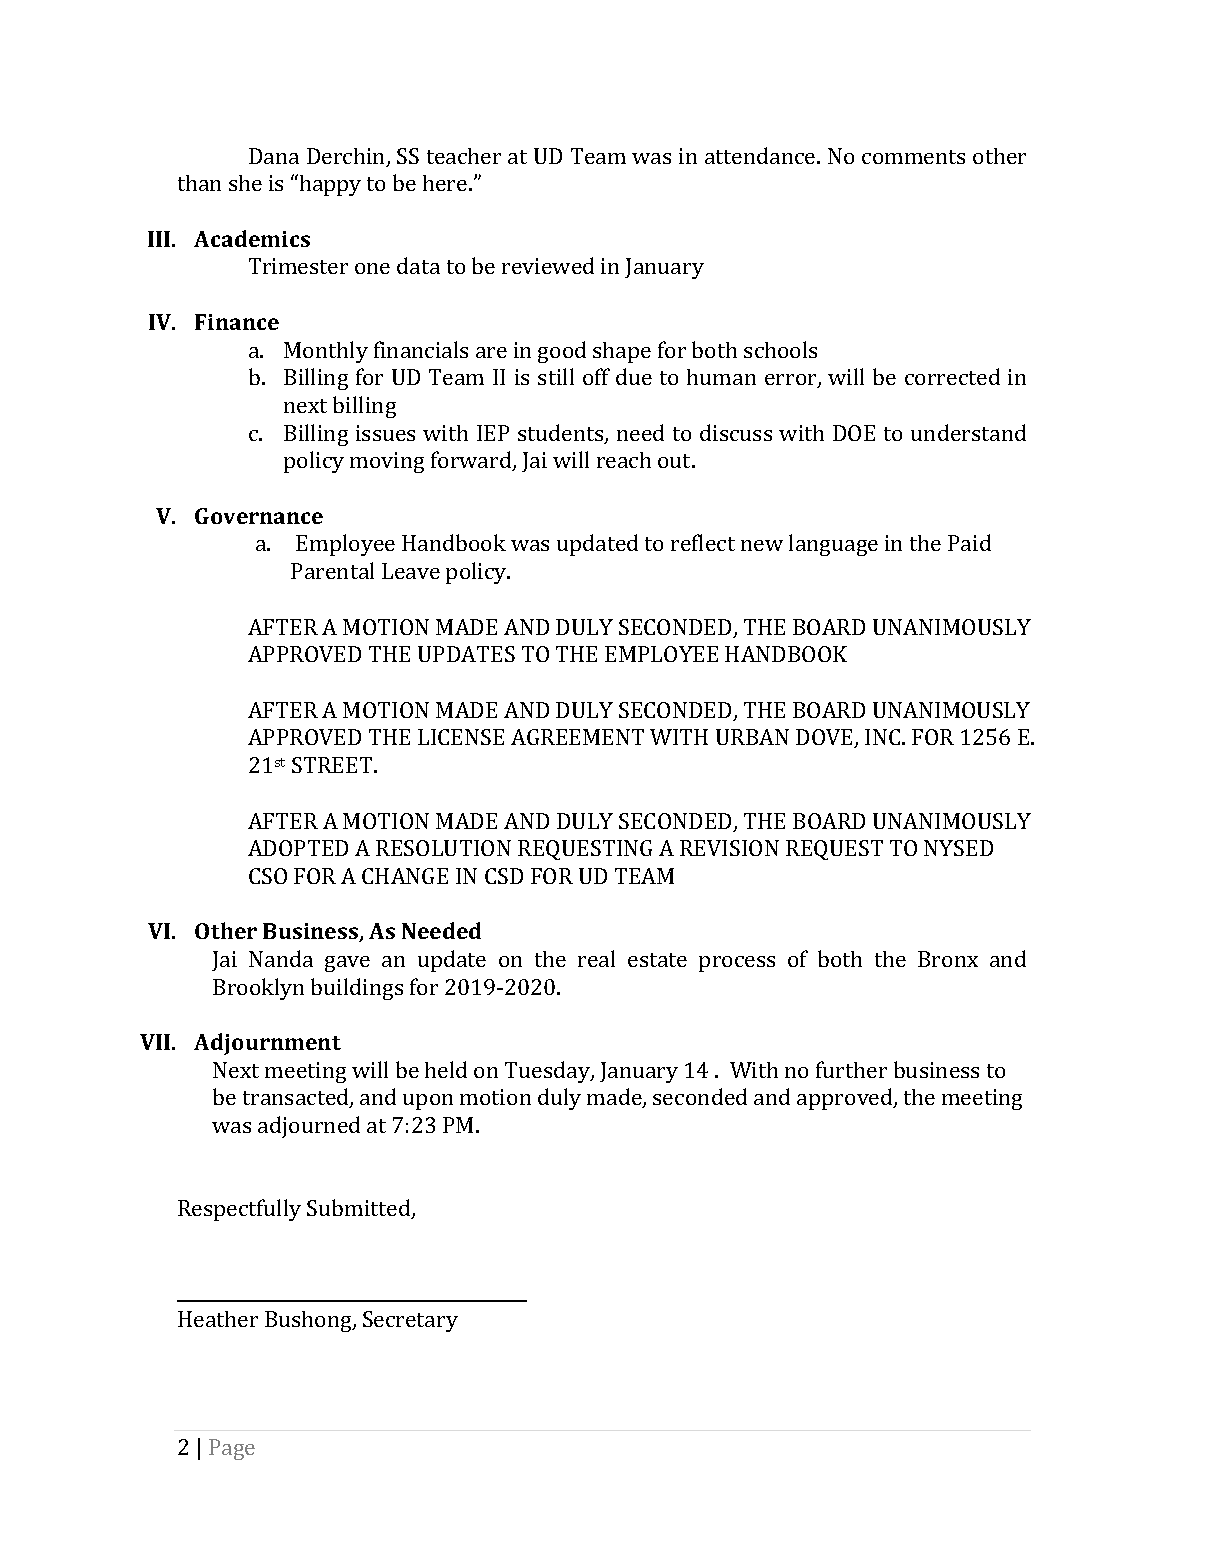  Describe the element at coordinates (245, 183) in the screenshot. I see `she` at that location.
